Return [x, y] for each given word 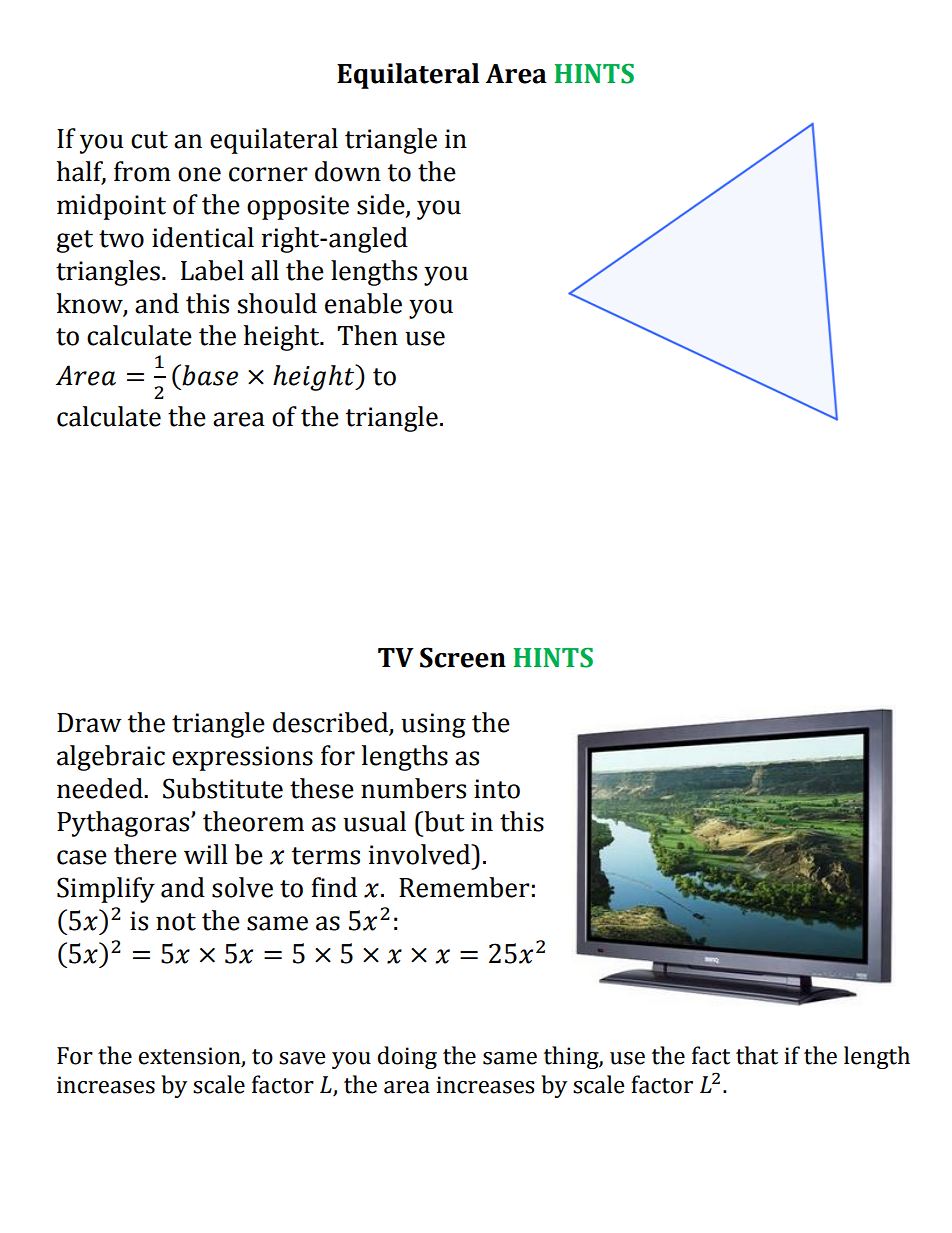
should [277, 303]
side [382, 205]
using [433, 725]
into [497, 789]
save [302, 1058]
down [348, 171]
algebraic [111, 758]
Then [367, 335]
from [142, 171]
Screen [463, 657]
